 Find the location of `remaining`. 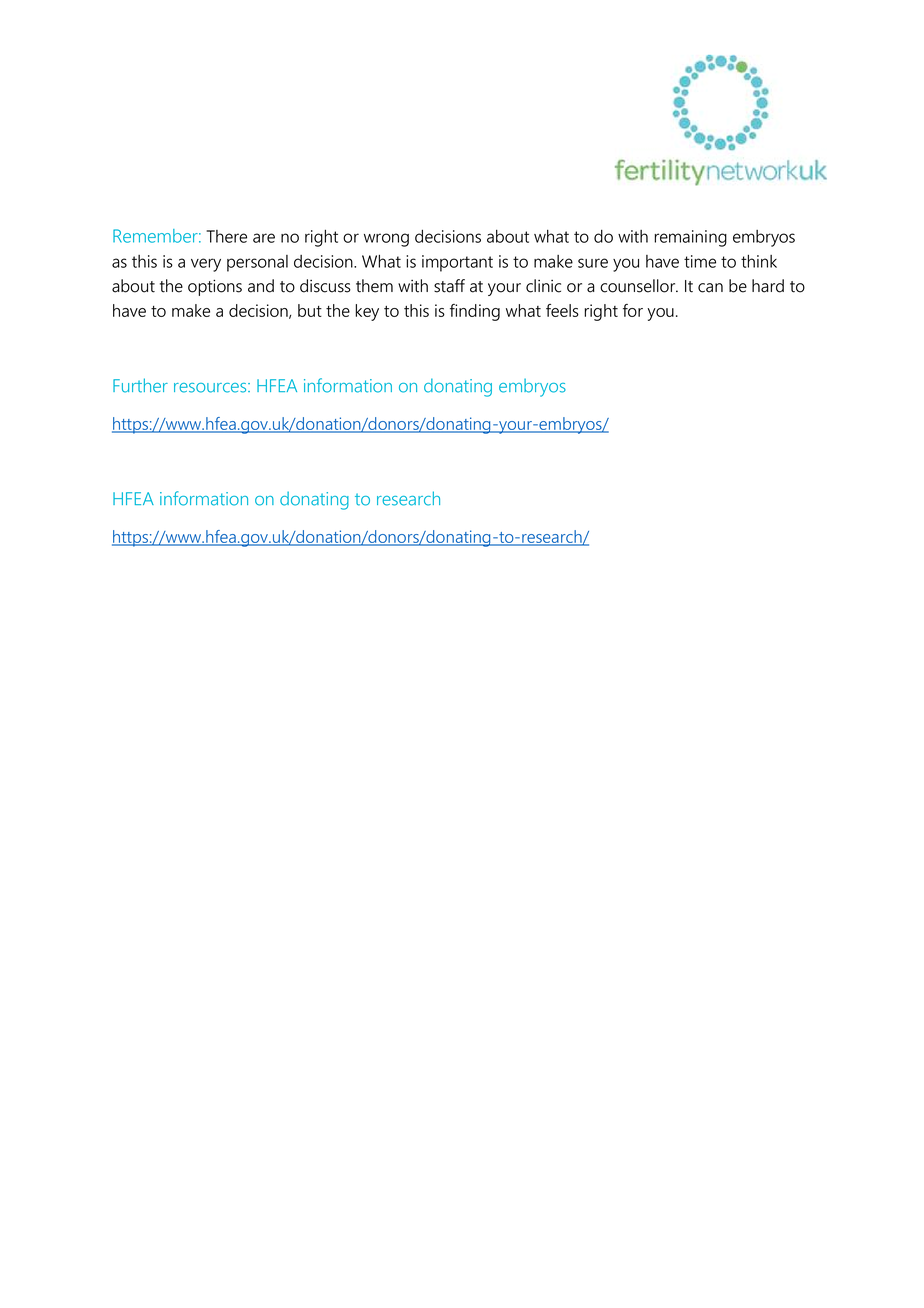

remaining is located at coordinates (690, 238).
